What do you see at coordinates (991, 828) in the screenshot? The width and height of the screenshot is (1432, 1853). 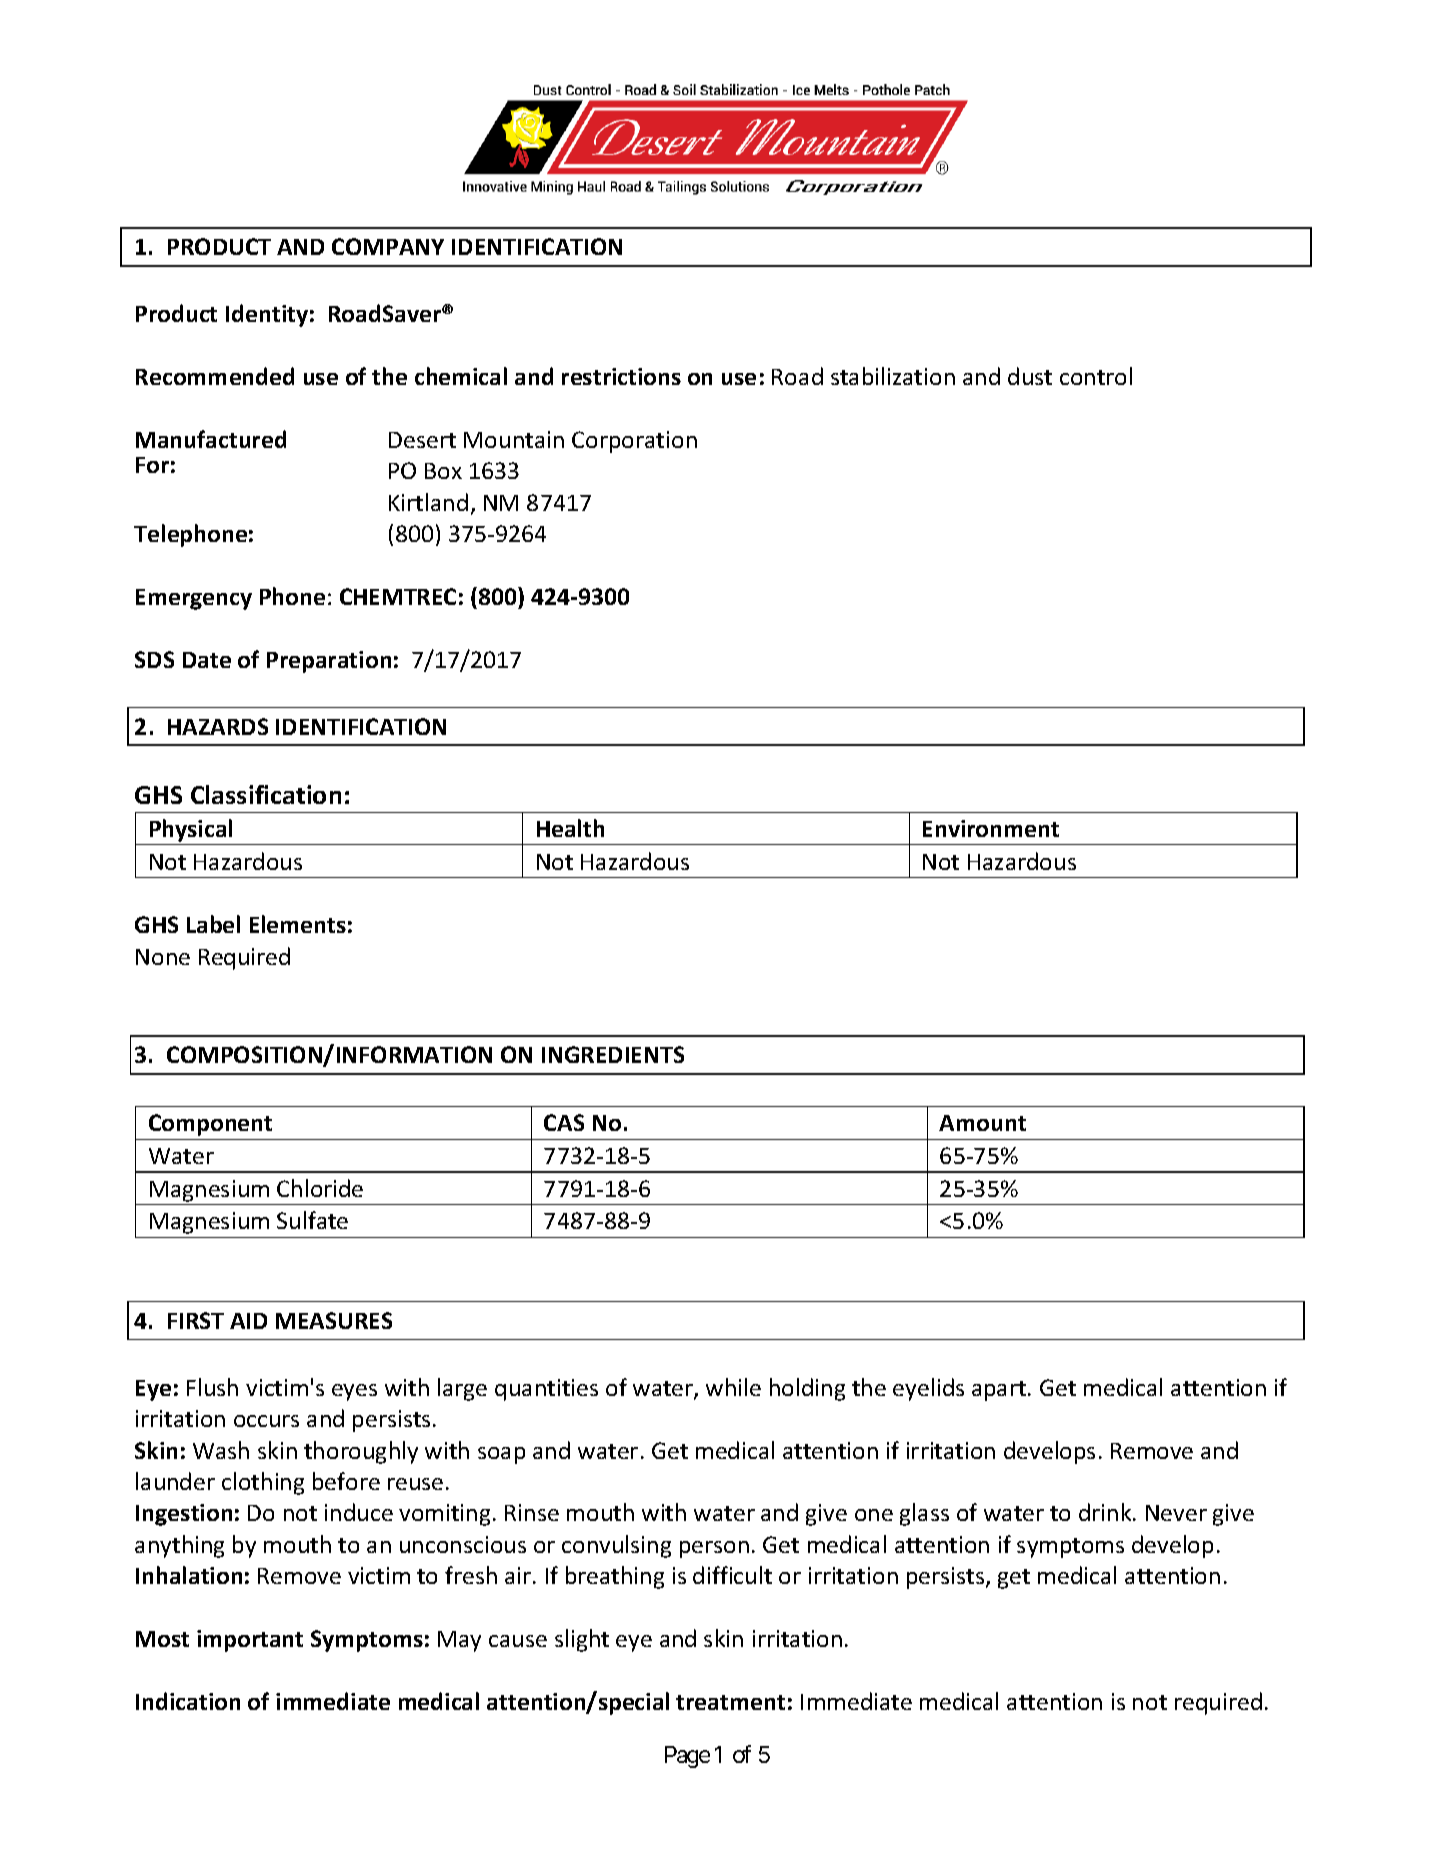 I see `Environment` at bounding box center [991, 828].
